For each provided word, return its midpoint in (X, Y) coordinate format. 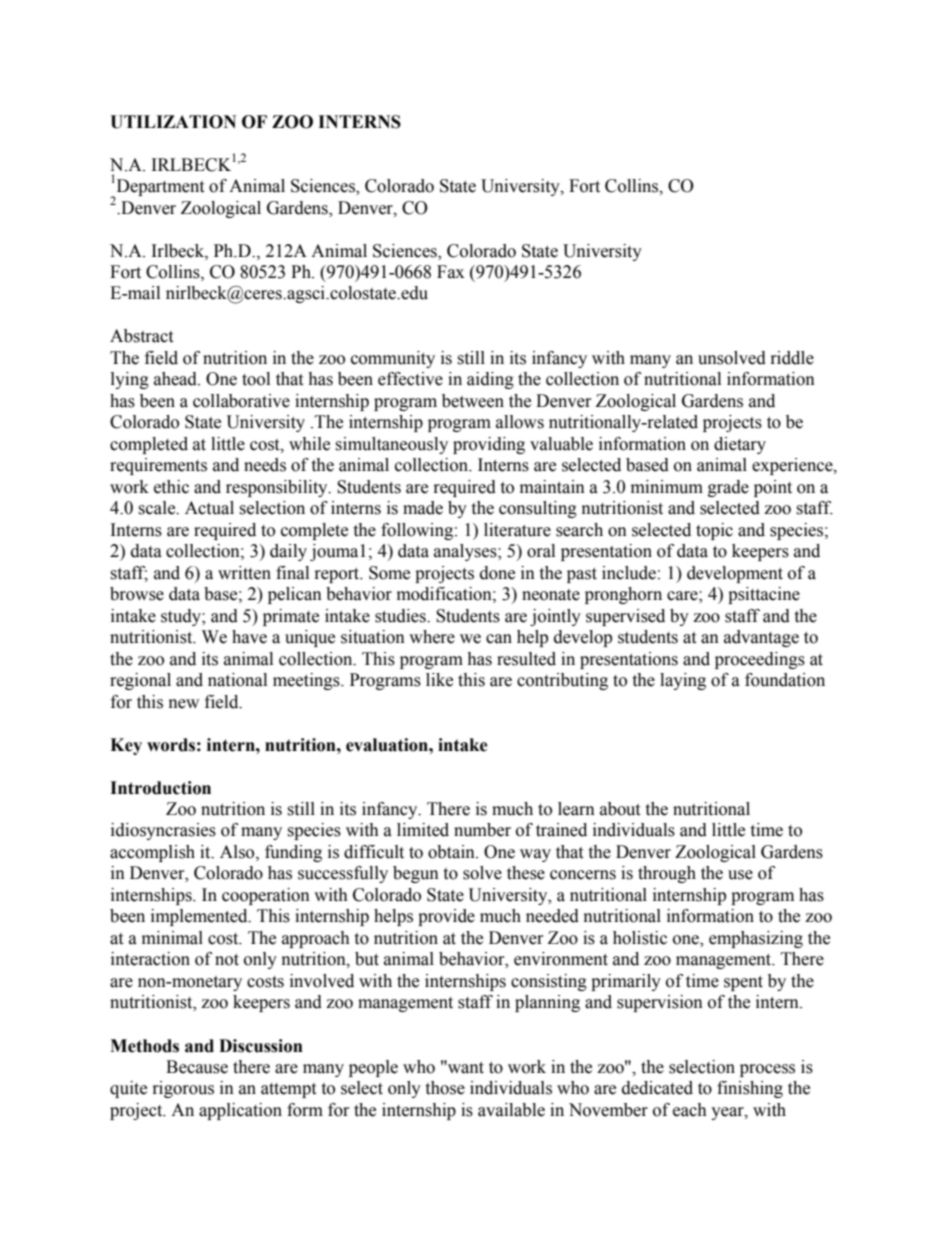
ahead (176, 379)
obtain (452, 852)
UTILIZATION (173, 122)
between (473, 401)
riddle (792, 358)
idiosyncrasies (163, 831)
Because (197, 1067)
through (667, 874)
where (432, 637)
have (249, 637)
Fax (450, 272)
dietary (740, 445)
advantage (761, 638)
